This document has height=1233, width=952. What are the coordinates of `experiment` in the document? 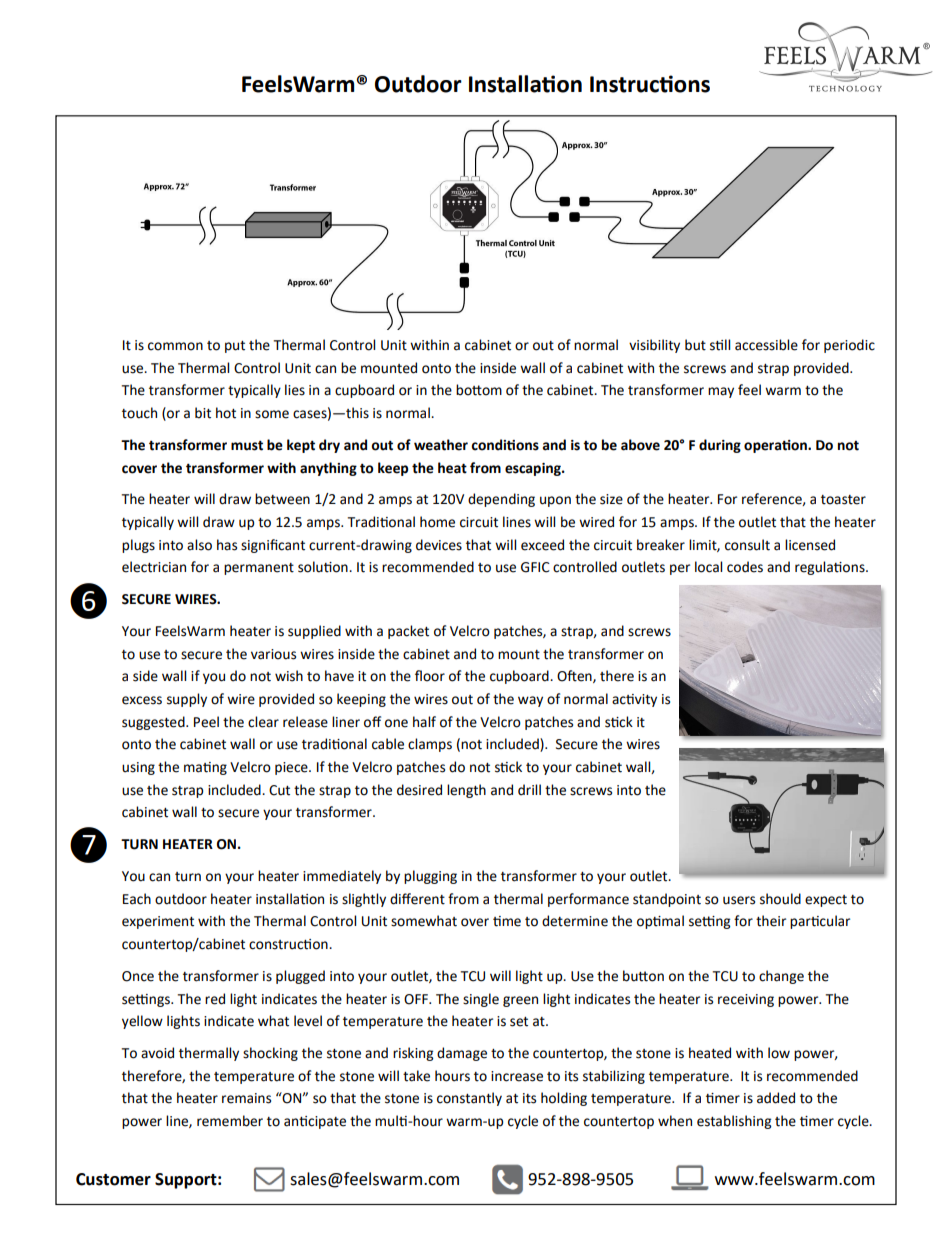 It's located at (158, 922).
